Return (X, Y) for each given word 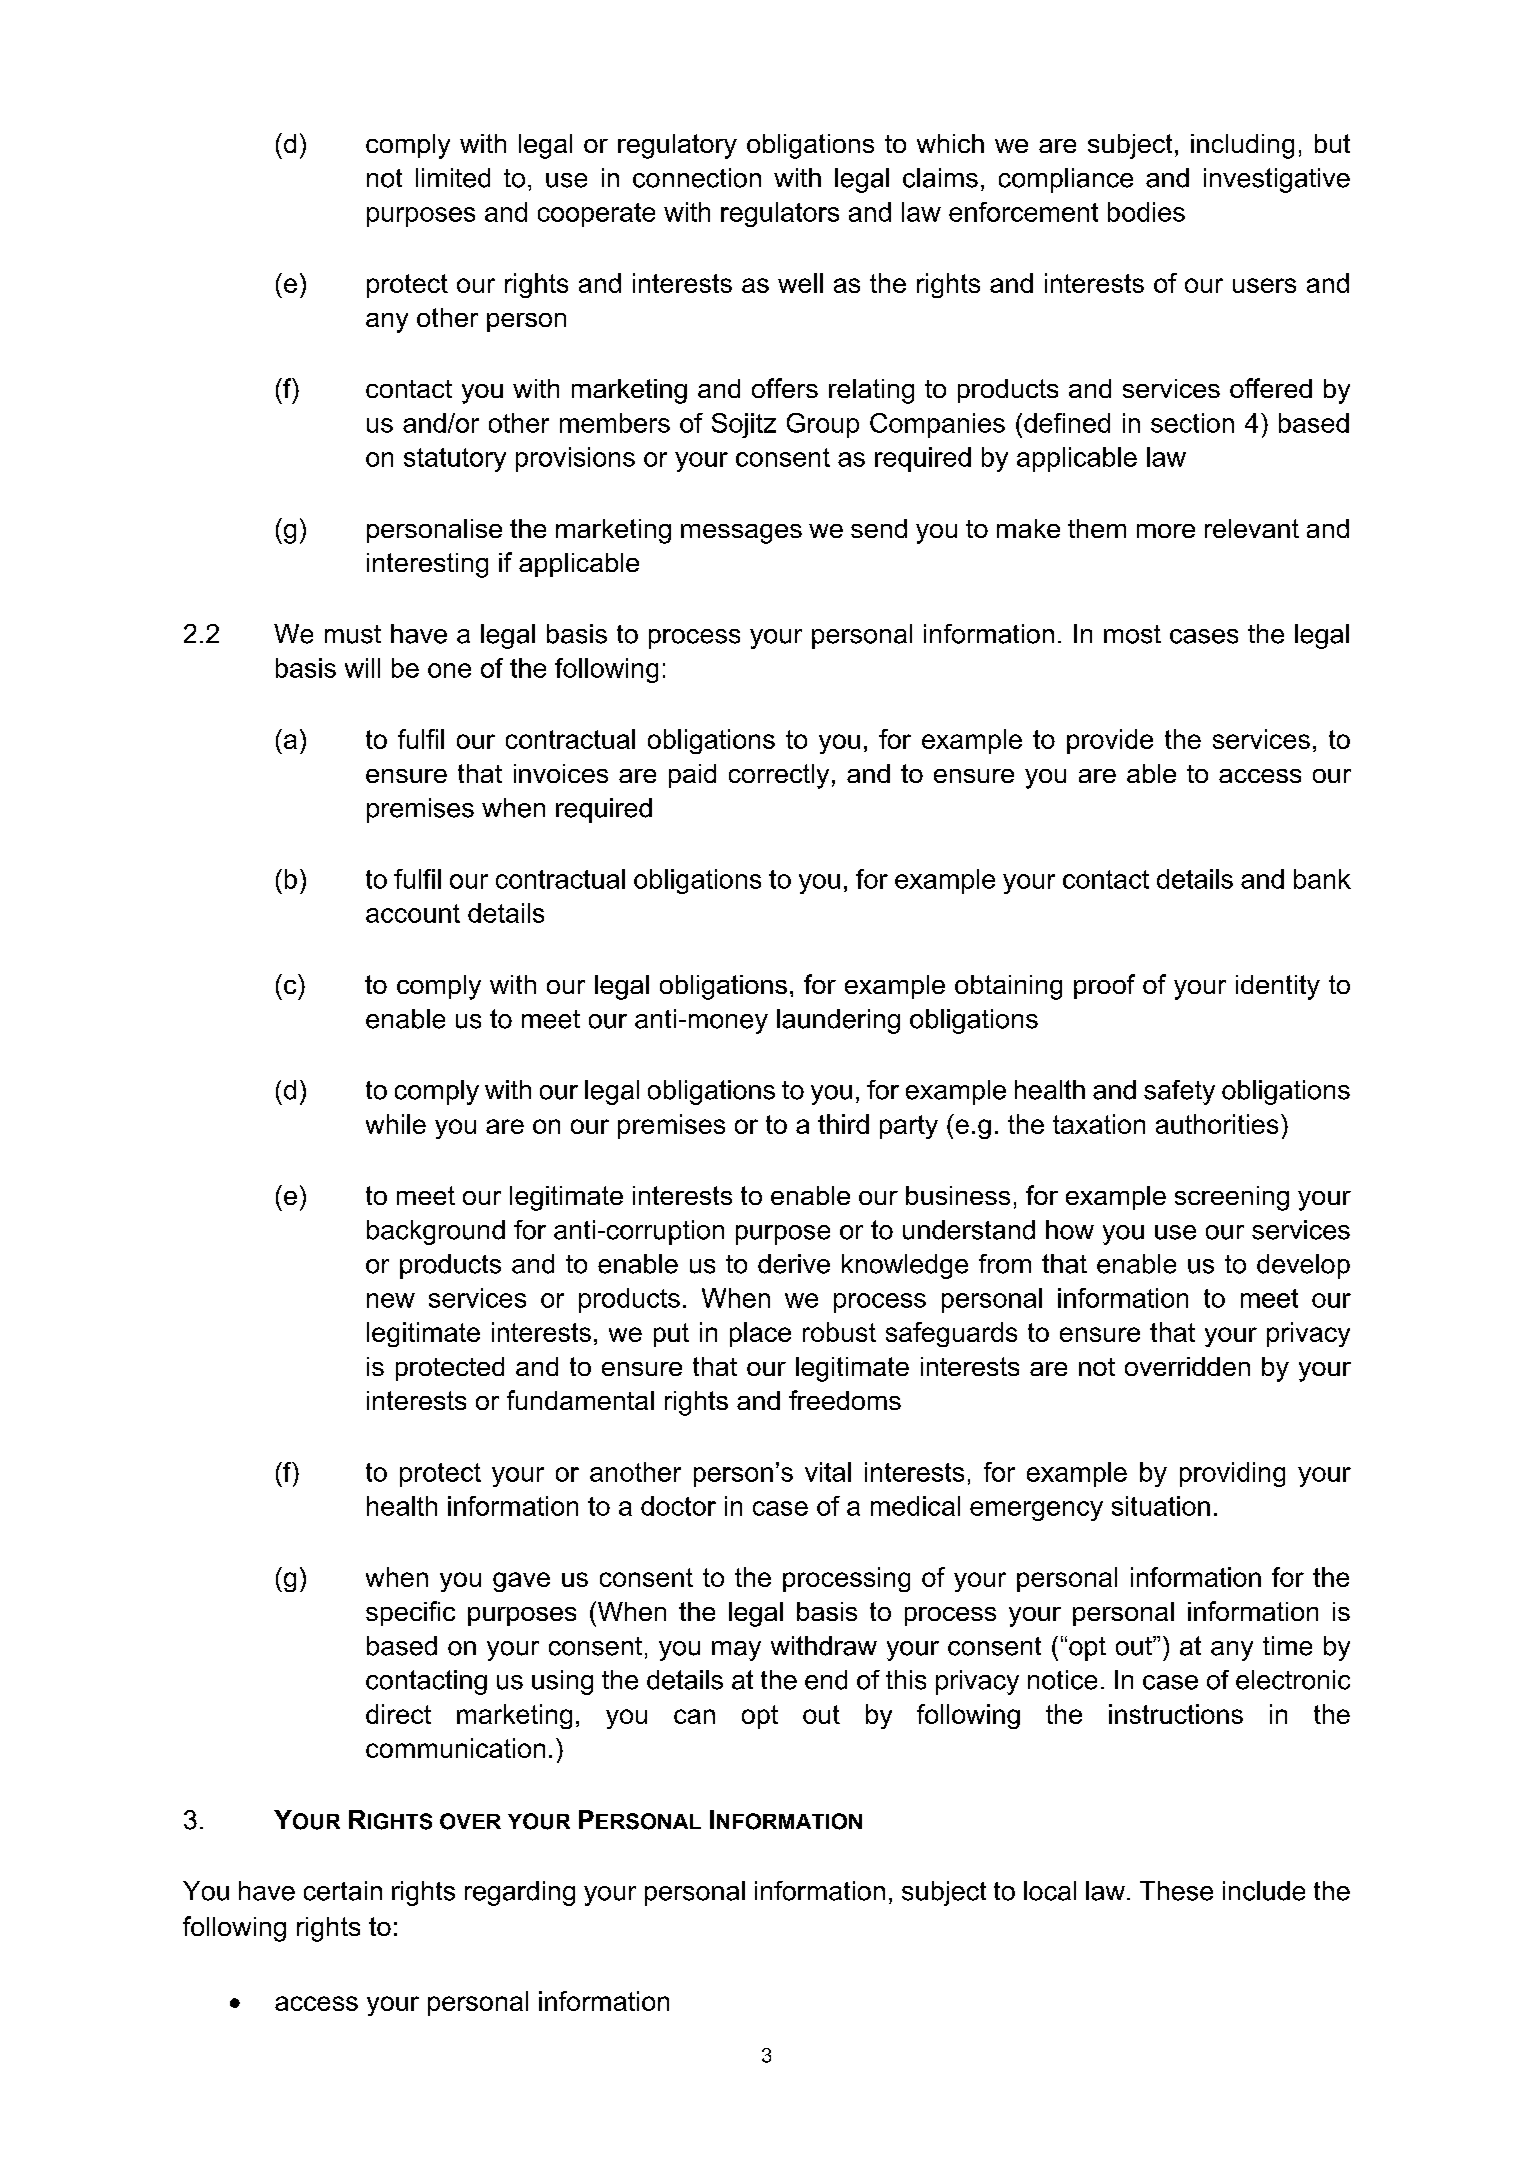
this (906, 1680)
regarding (520, 1893)
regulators (780, 214)
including (1242, 146)
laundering (838, 1021)
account (413, 913)
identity (1278, 987)
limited (453, 178)
